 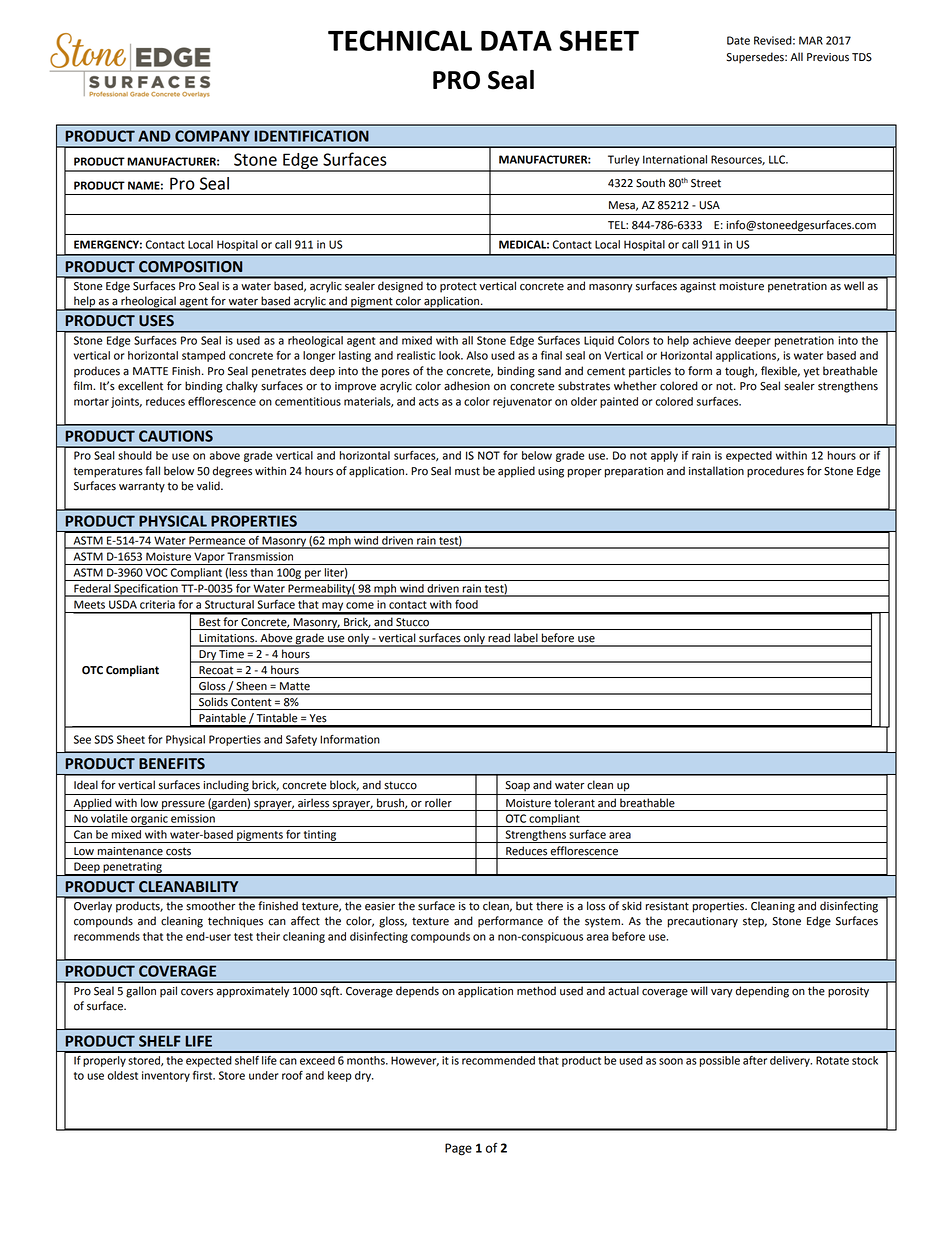 What do you see at coordinates (738, 40) in the screenshot?
I see `Date` at bounding box center [738, 40].
